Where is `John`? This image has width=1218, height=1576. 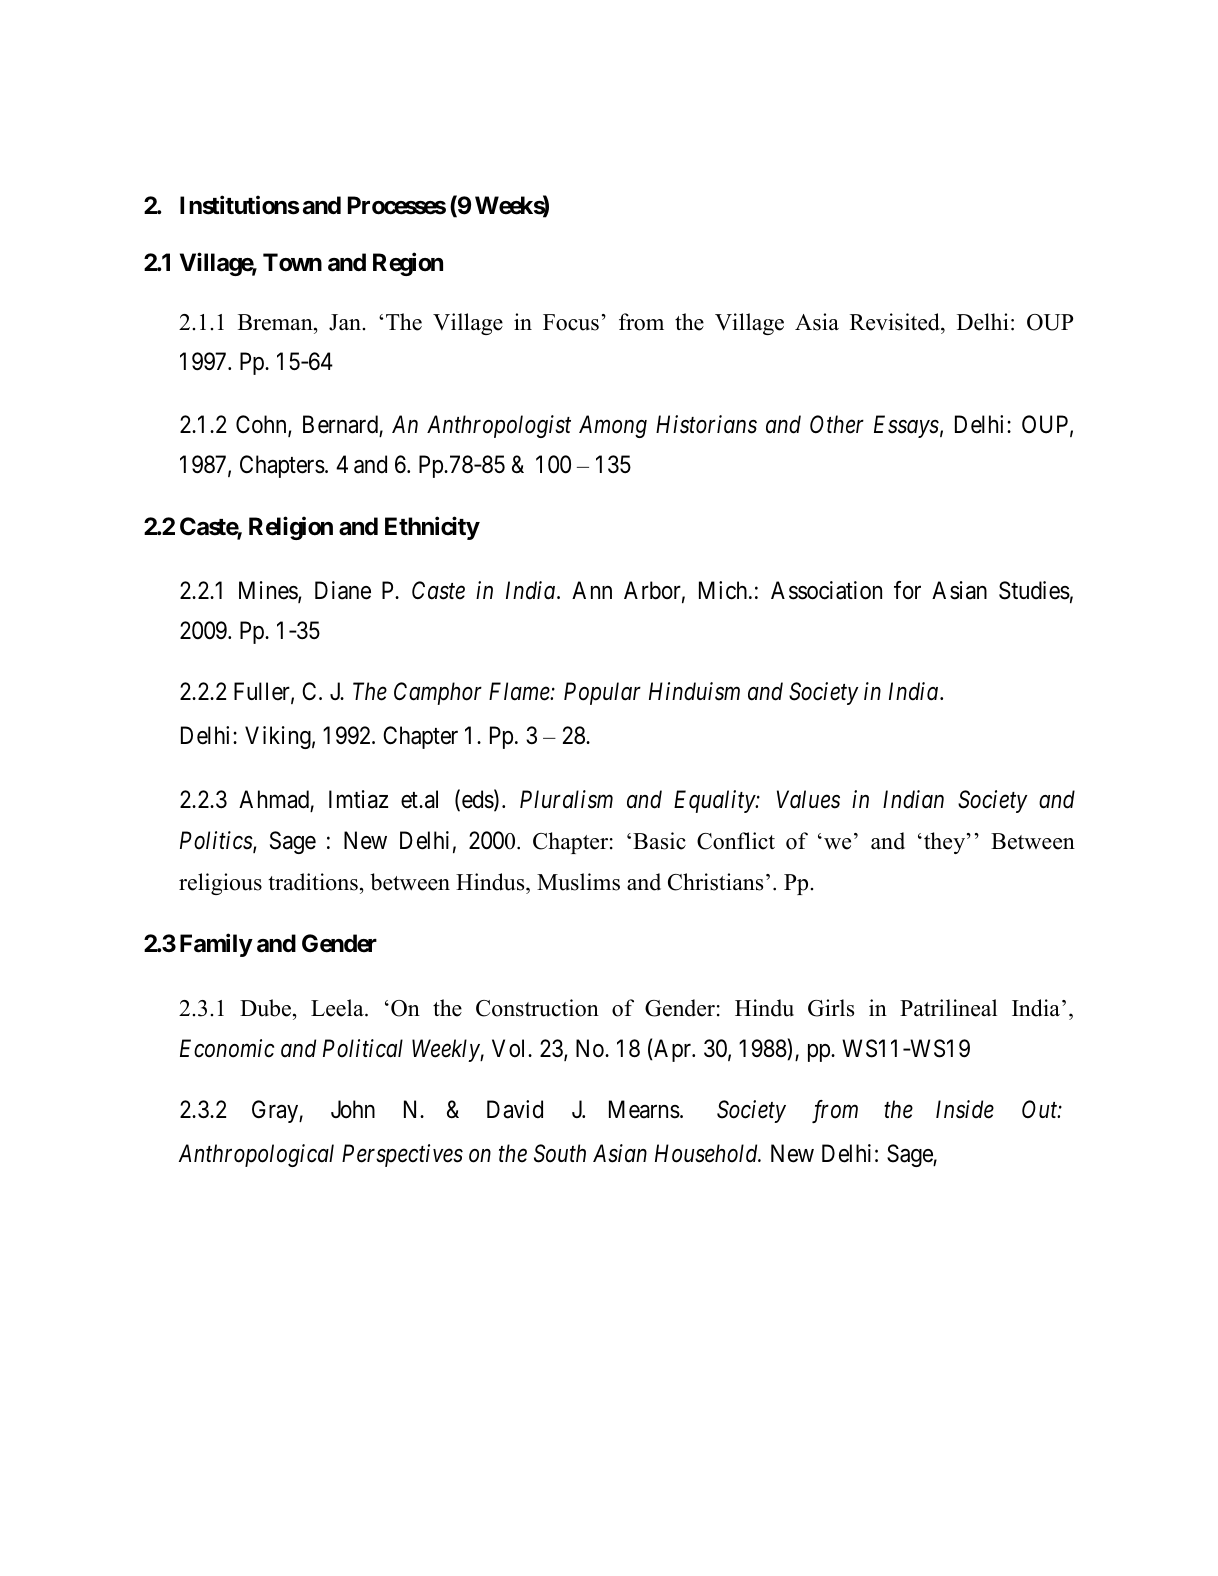
John is located at coordinates (353, 1109).
